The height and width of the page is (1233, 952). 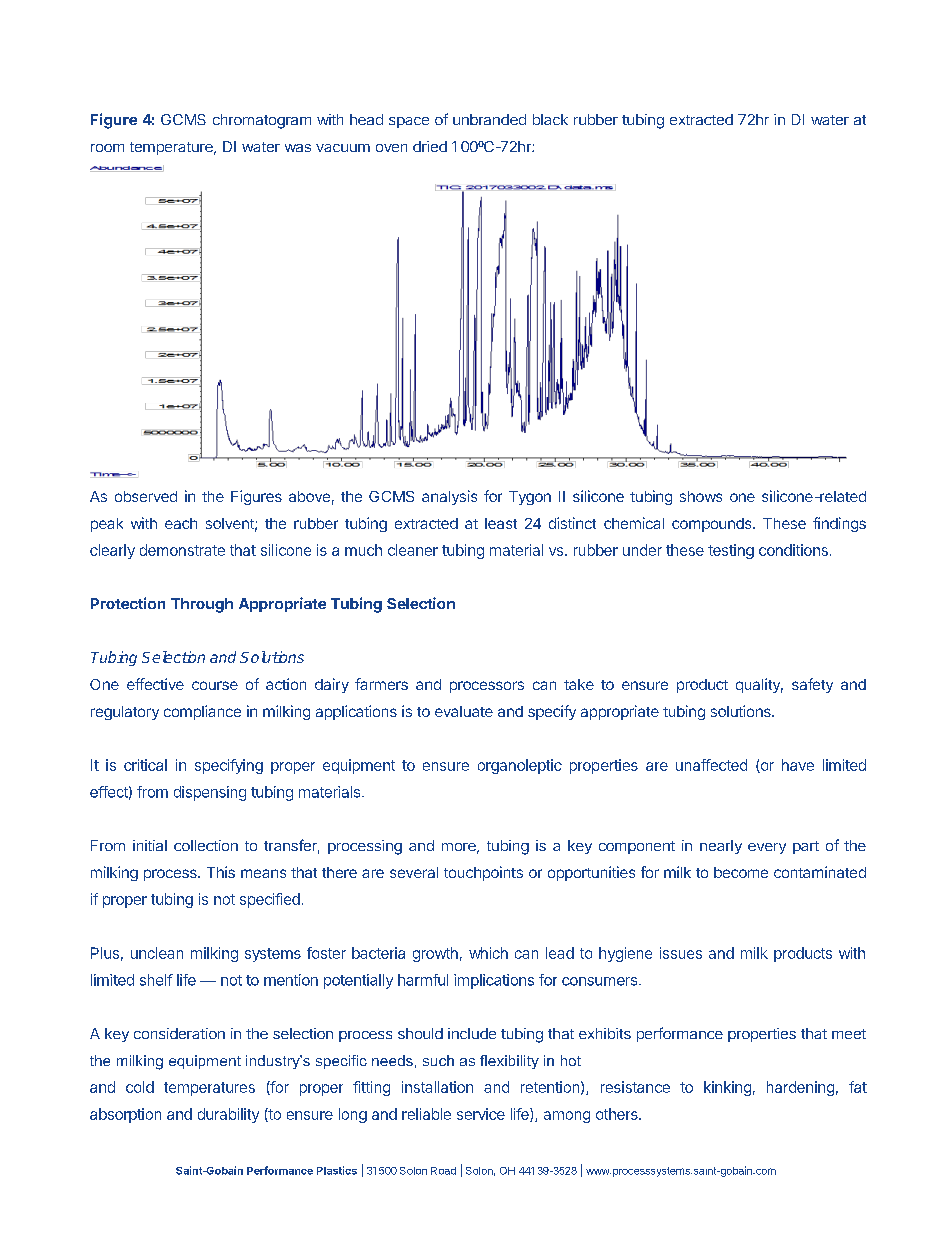 What do you see at coordinates (520, 766) in the page?
I see `organoleptic` at bounding box center [520, 766].
